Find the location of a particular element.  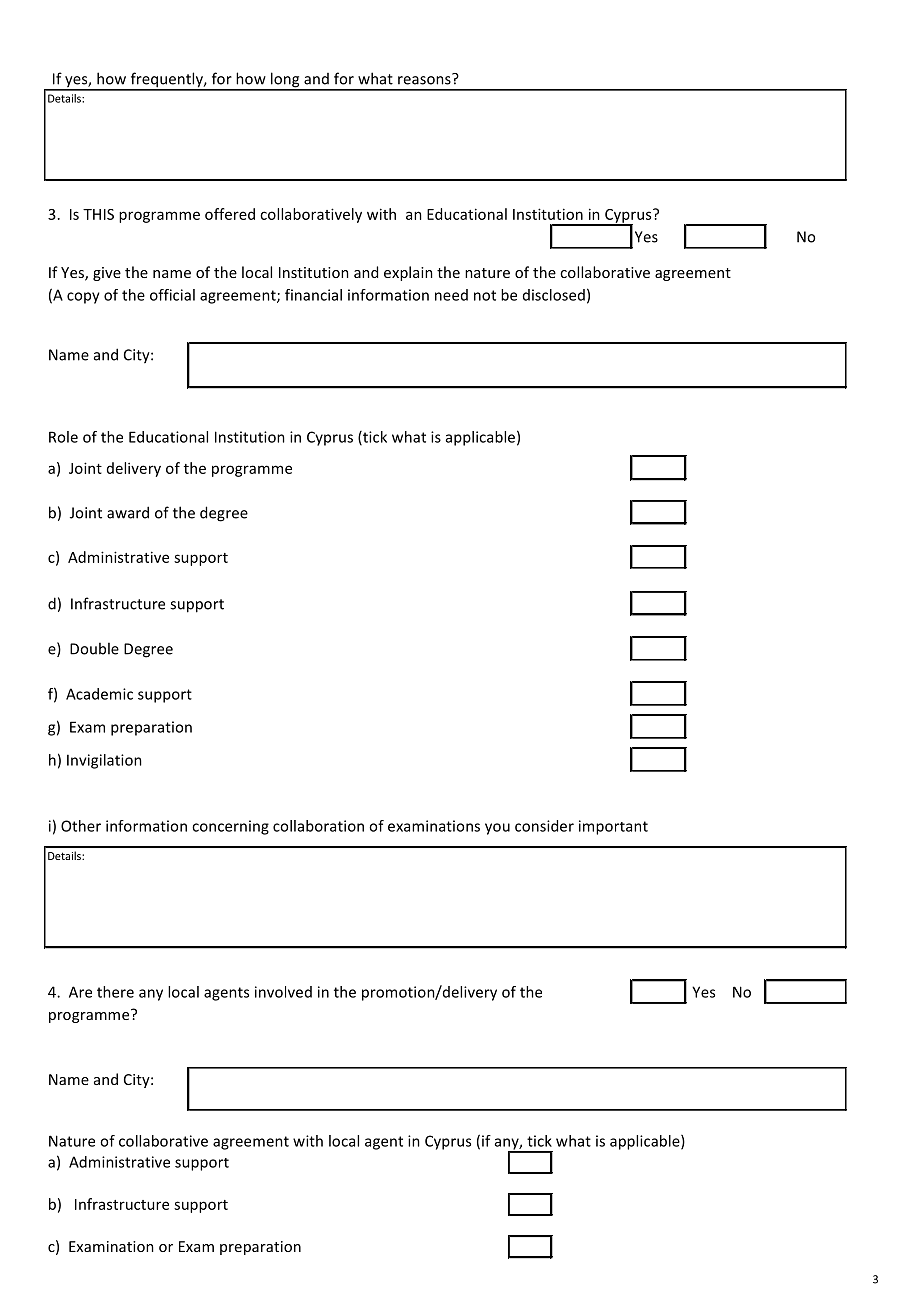

award is located at coordinates (128, 512).
